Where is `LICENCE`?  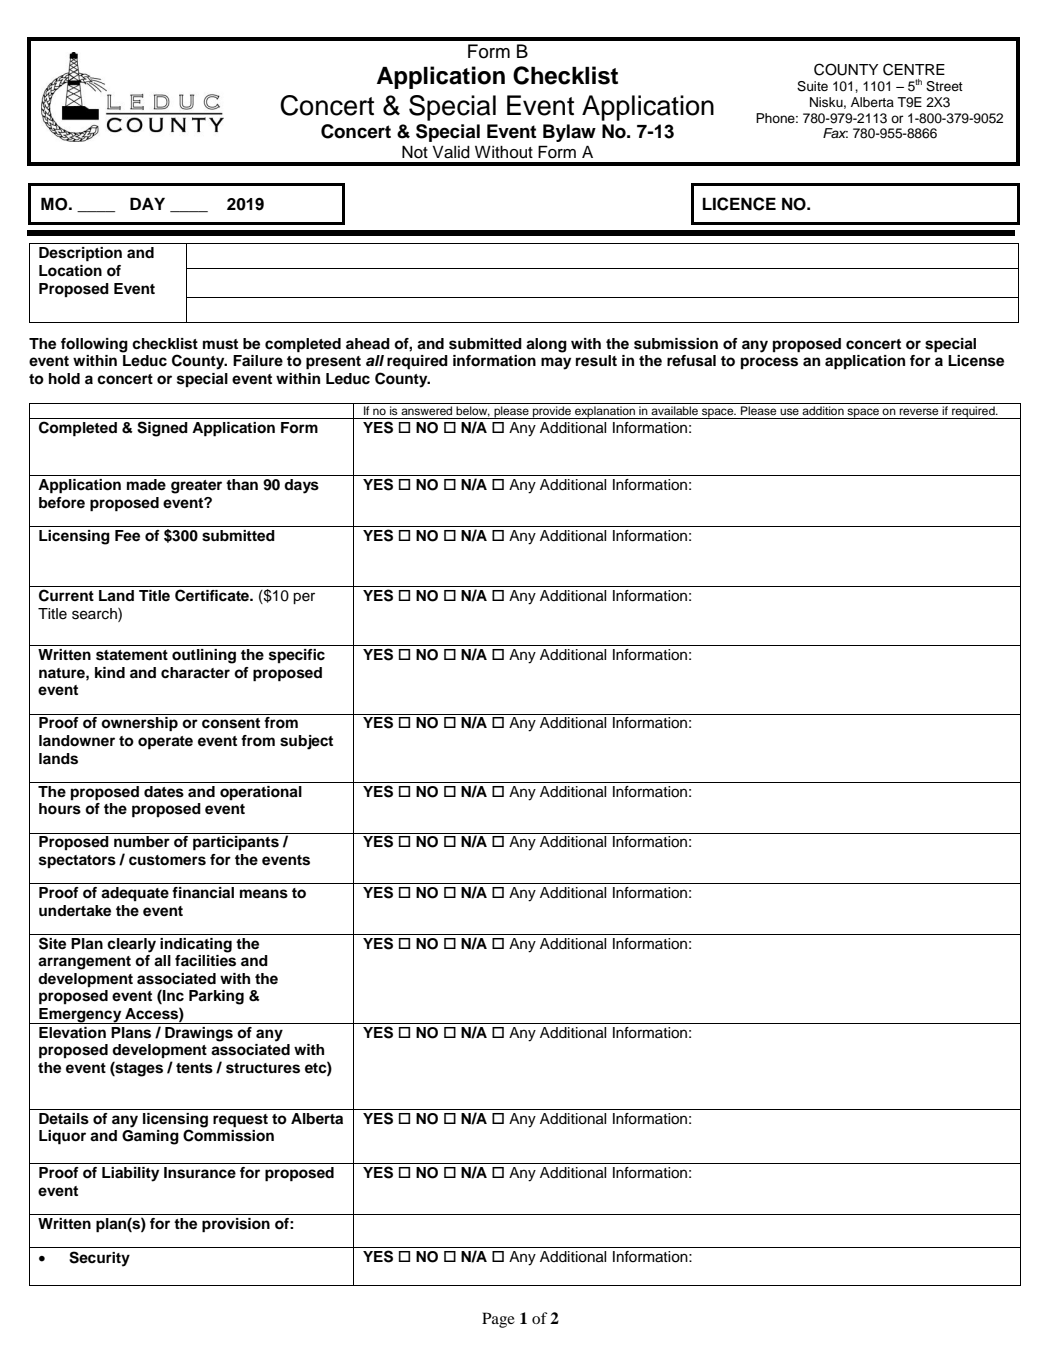 LICENCE is located at coordinates (739, 204).
